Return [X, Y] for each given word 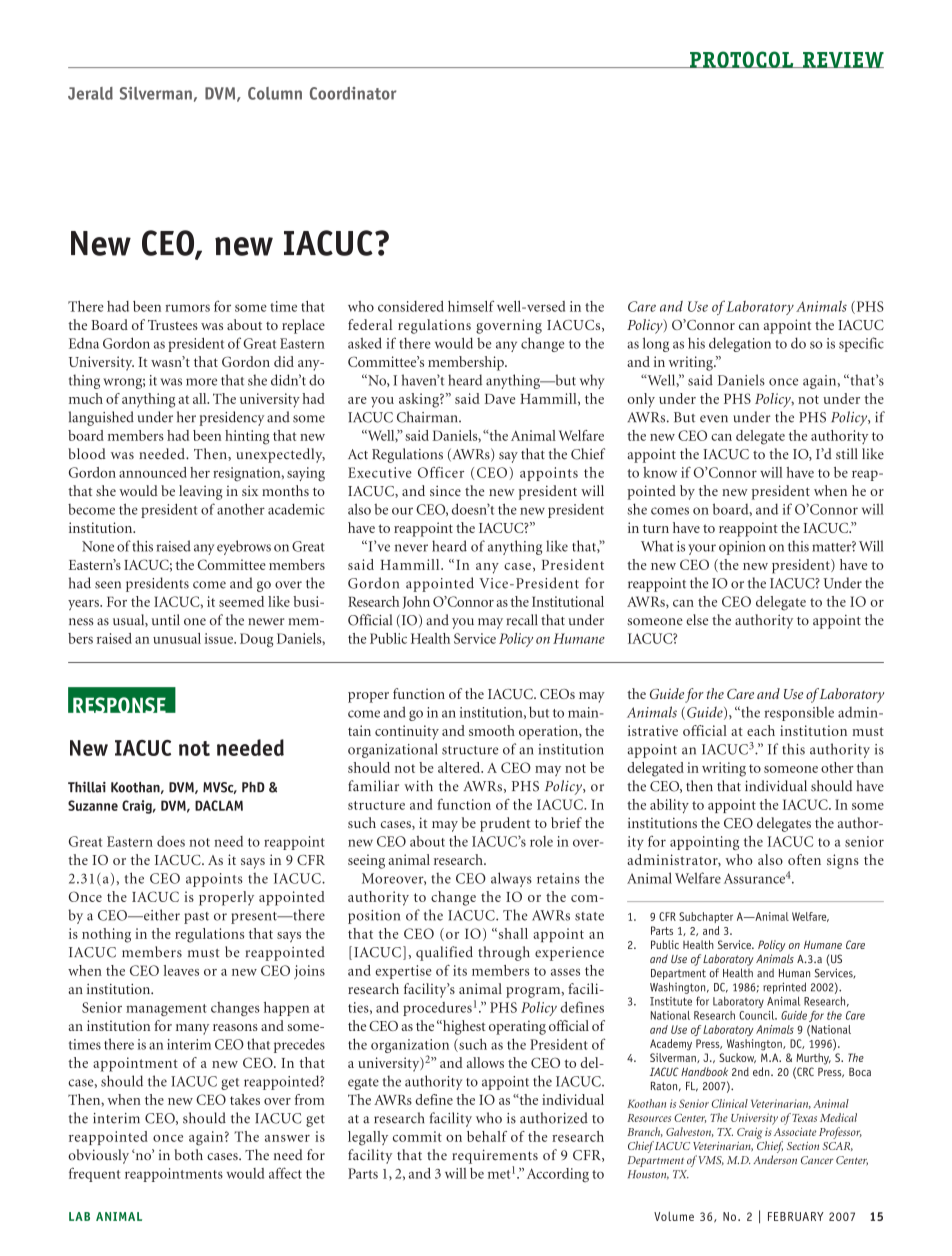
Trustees [173, 325]
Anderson [775, 1159]
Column [275, 93]
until [166, 620]
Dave [500, 399]
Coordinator [353, 93]
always [511, 879]
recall [522, 620]
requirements [495, 1156]
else [697, 619]
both [188, 1155]
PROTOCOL [742, 59]
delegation [740, 344]
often [804, 859]
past [196, 918]
